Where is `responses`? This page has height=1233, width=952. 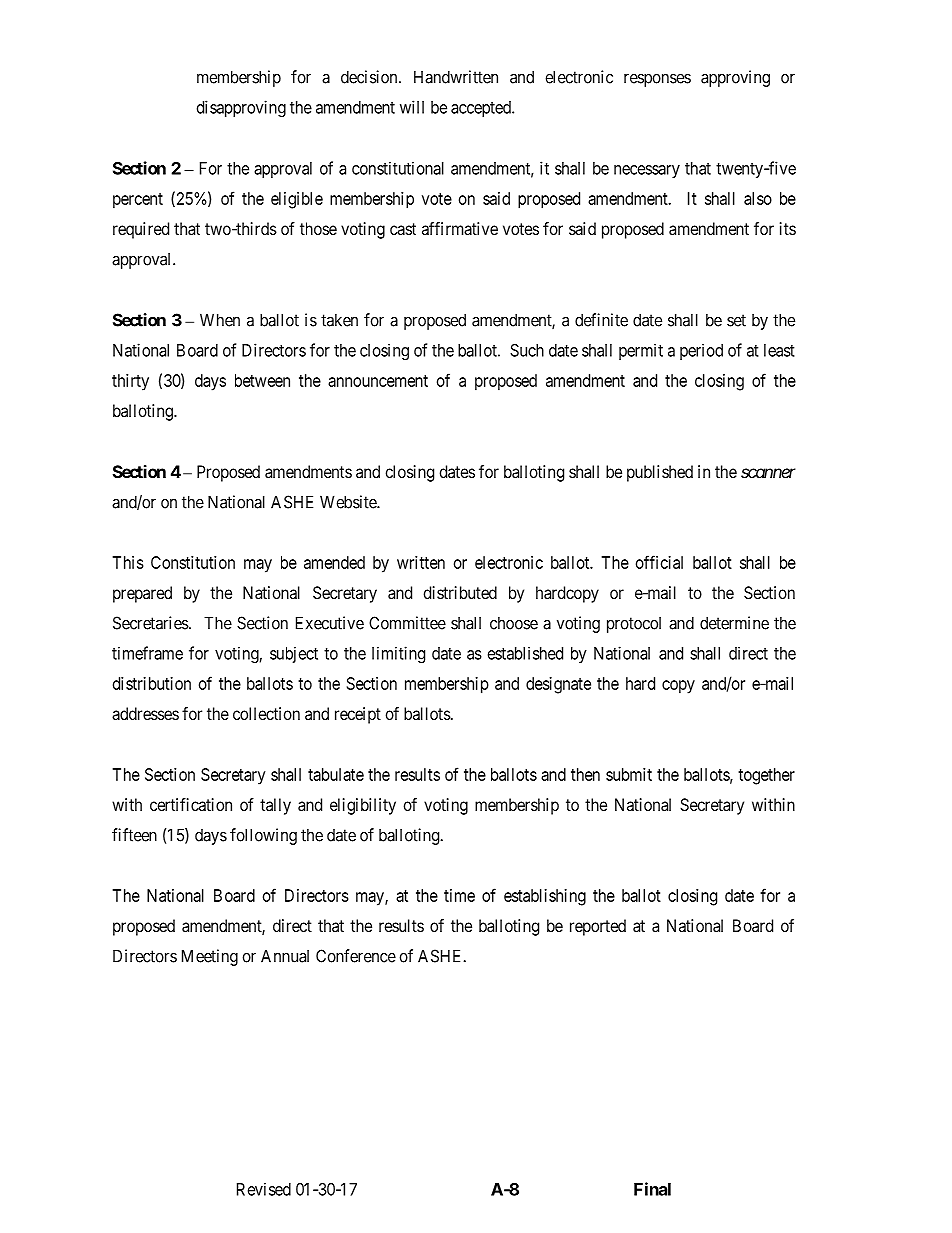 responses is located at coordinates (657, 80).
